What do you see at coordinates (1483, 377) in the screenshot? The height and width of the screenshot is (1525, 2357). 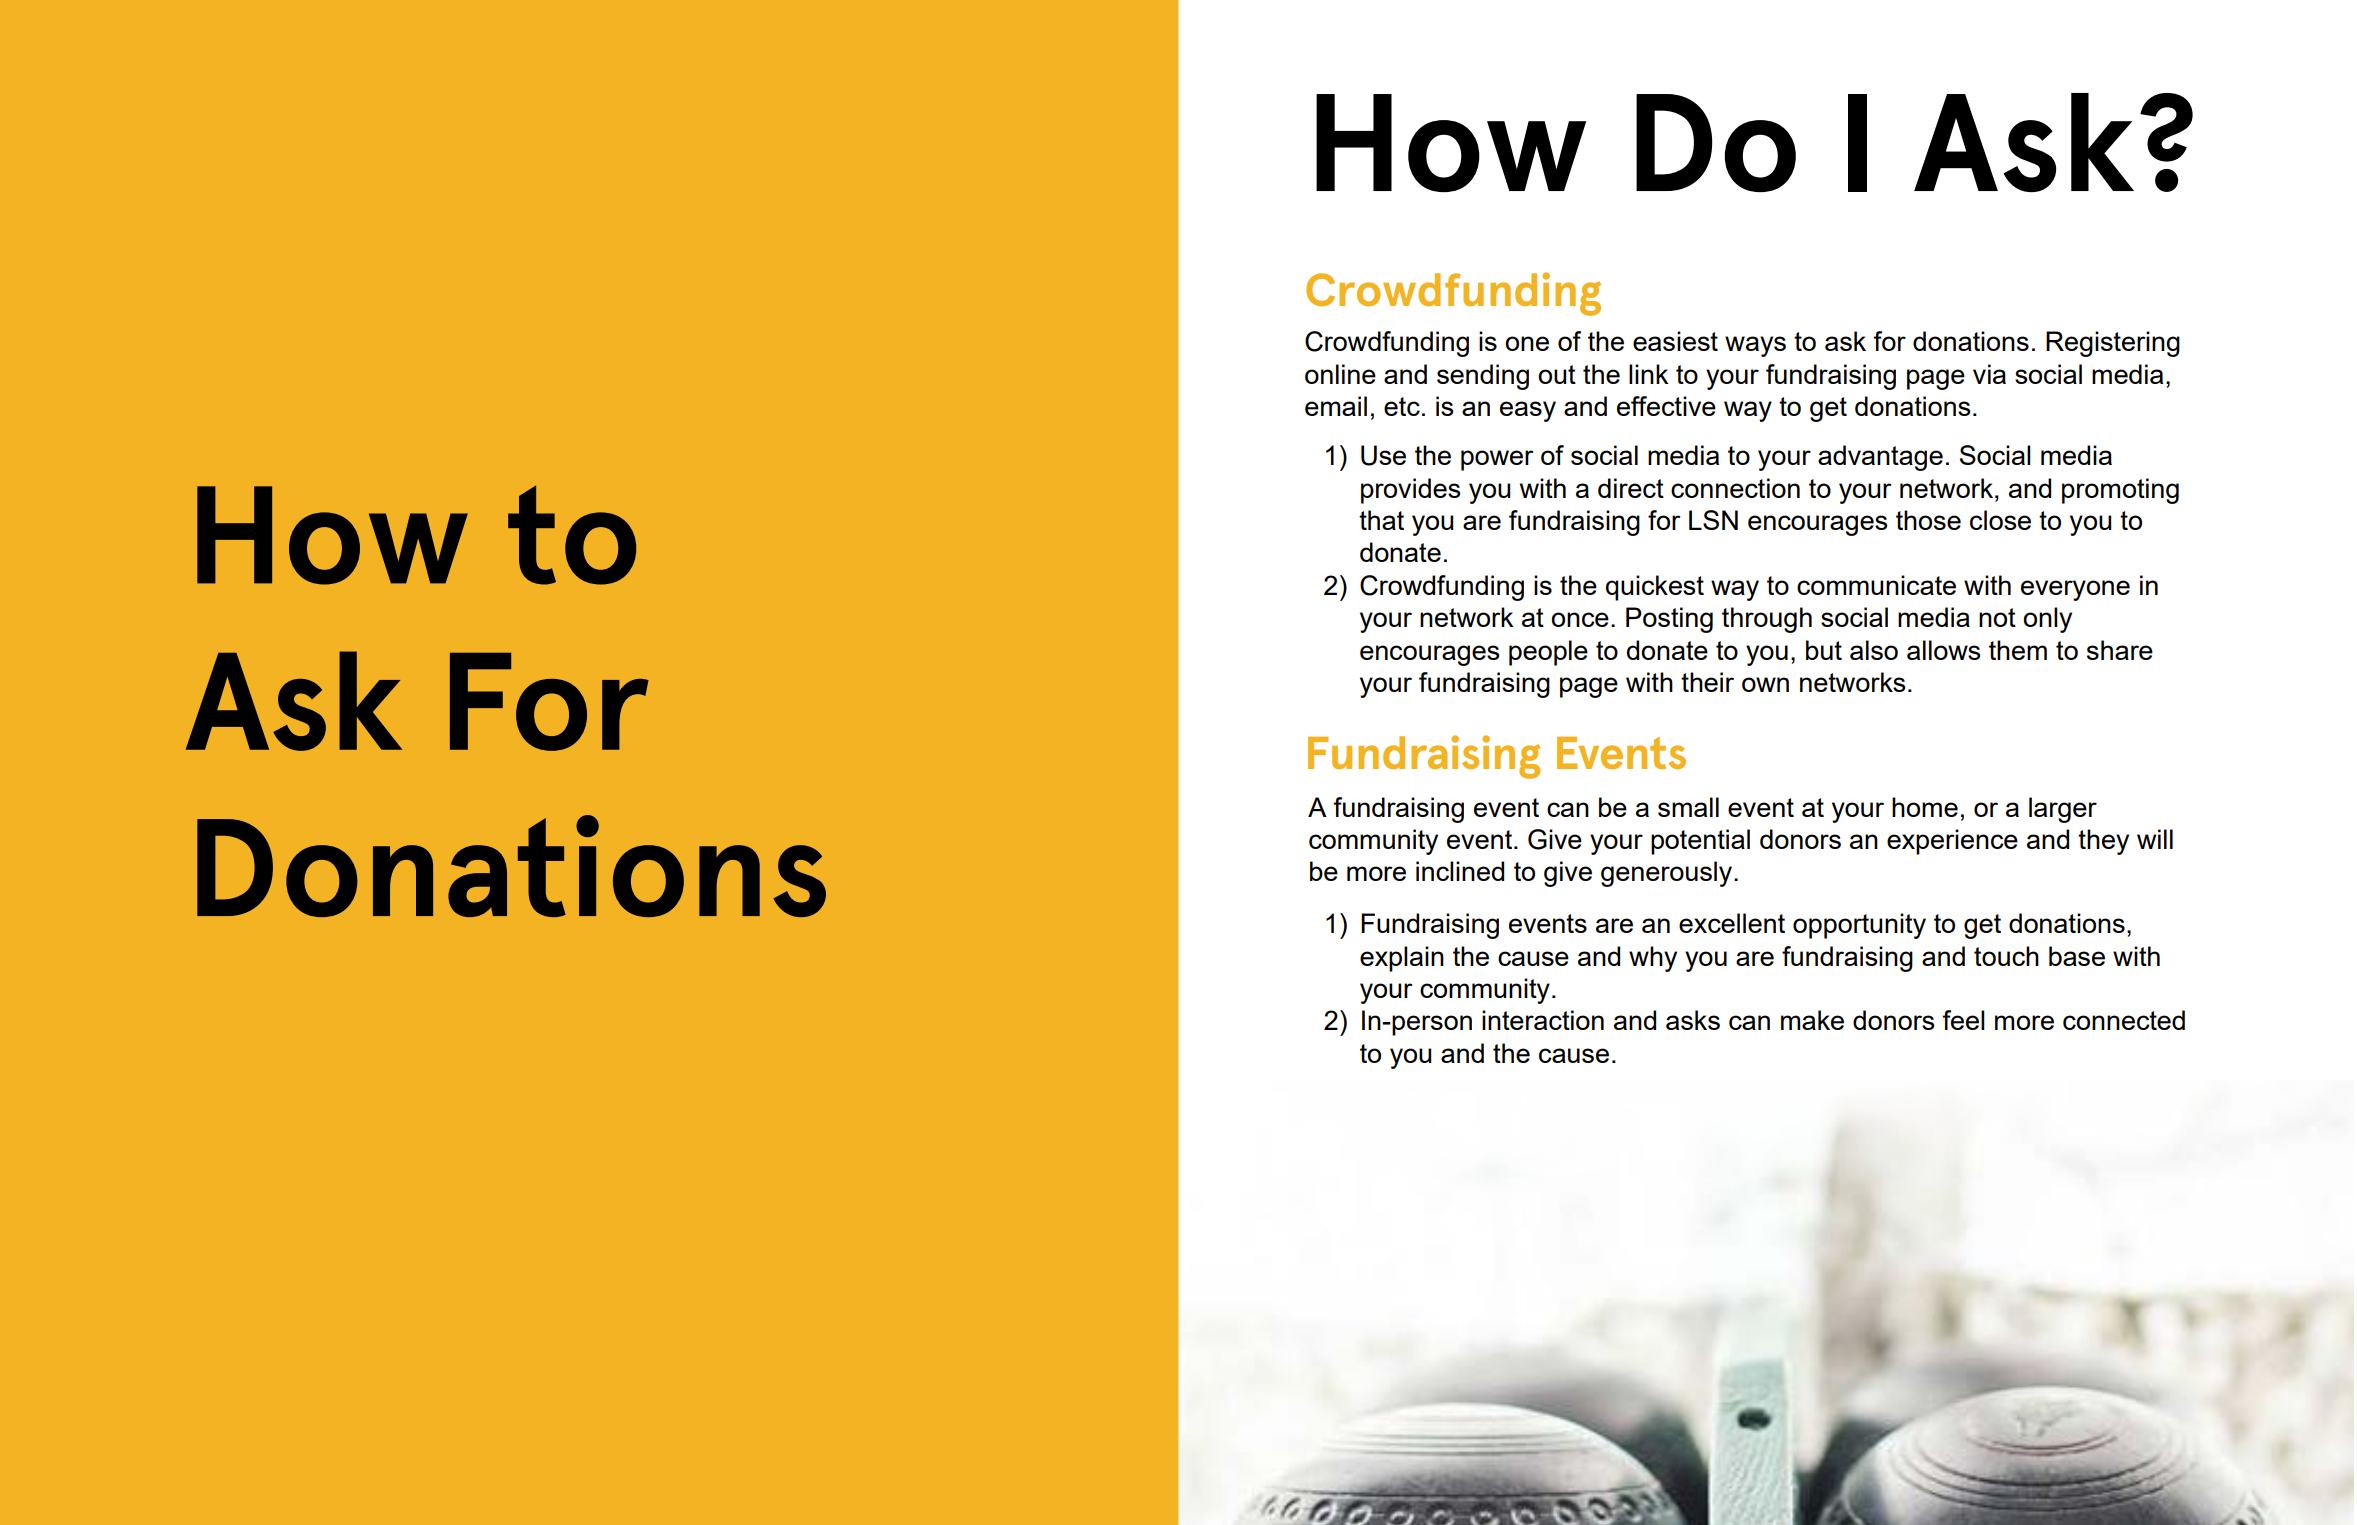 I see `sending` at bounding box center [1483, 377].
